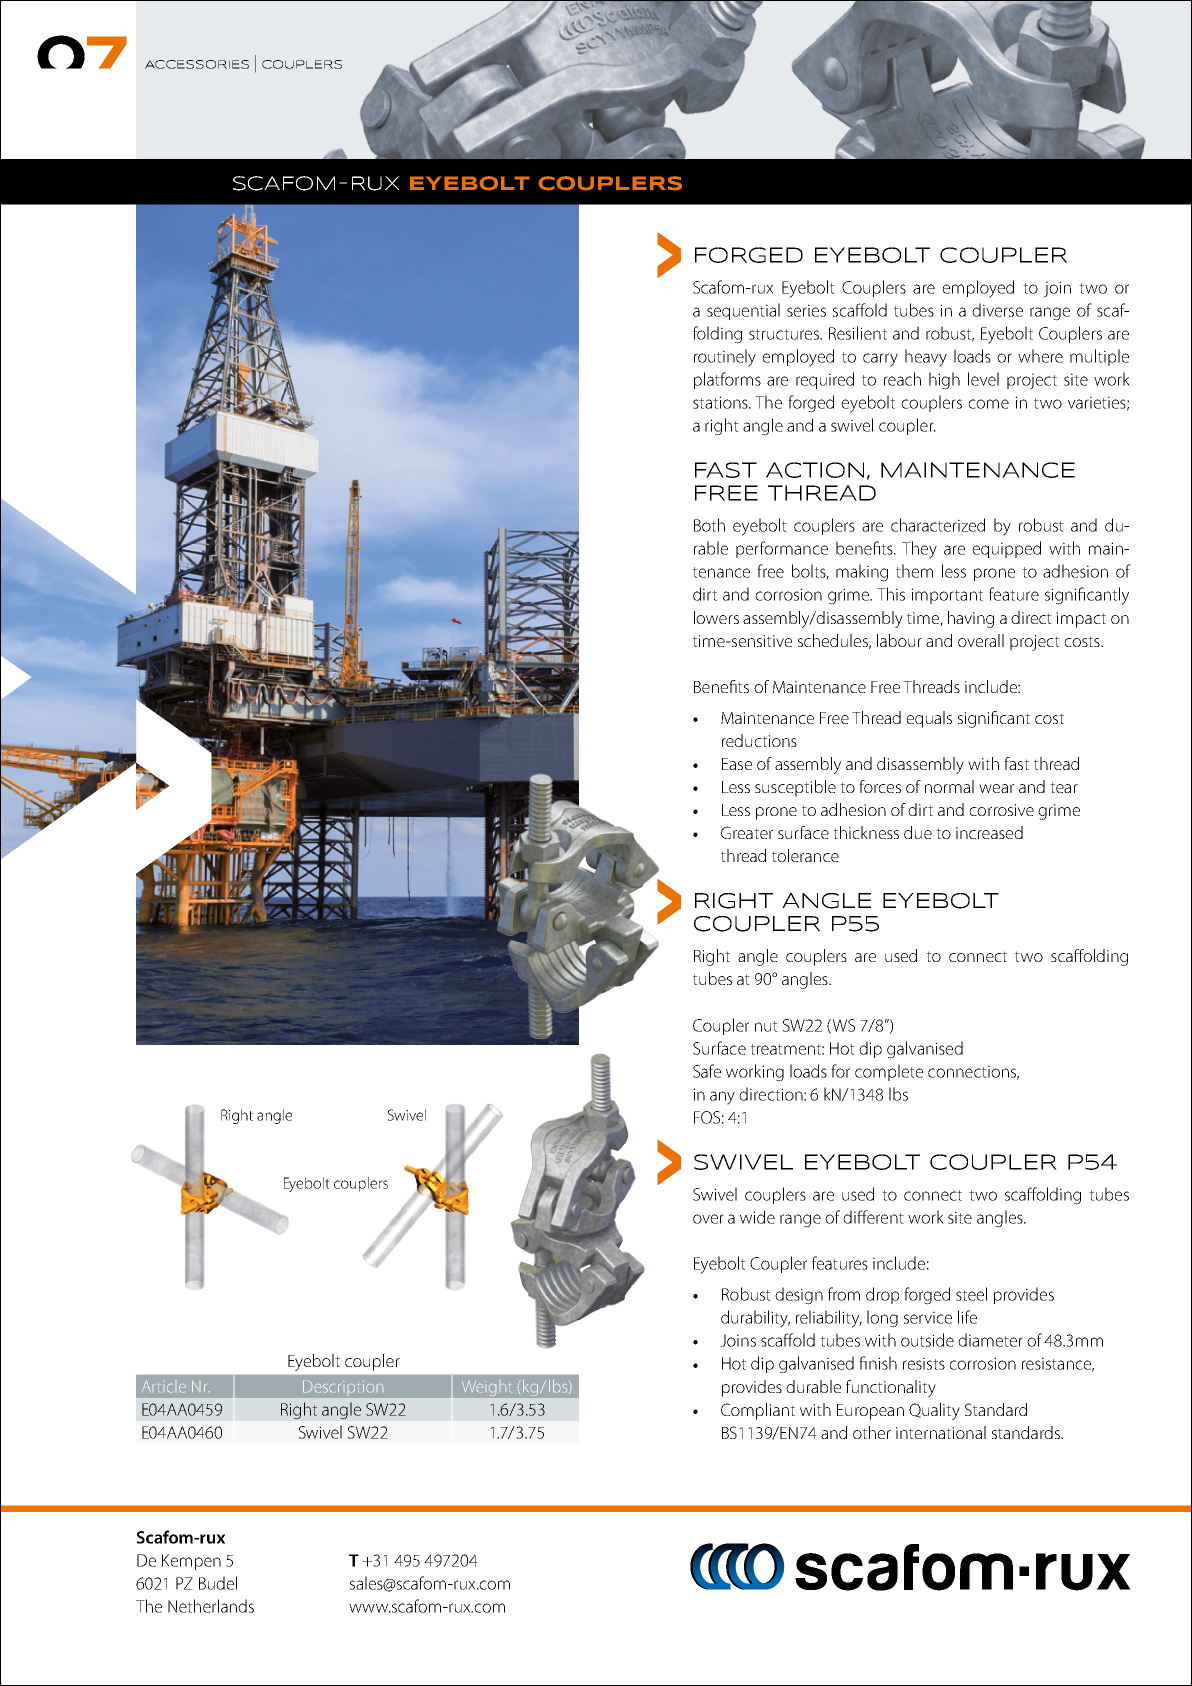  I want to click on Compliant, so click(758, 1411).
